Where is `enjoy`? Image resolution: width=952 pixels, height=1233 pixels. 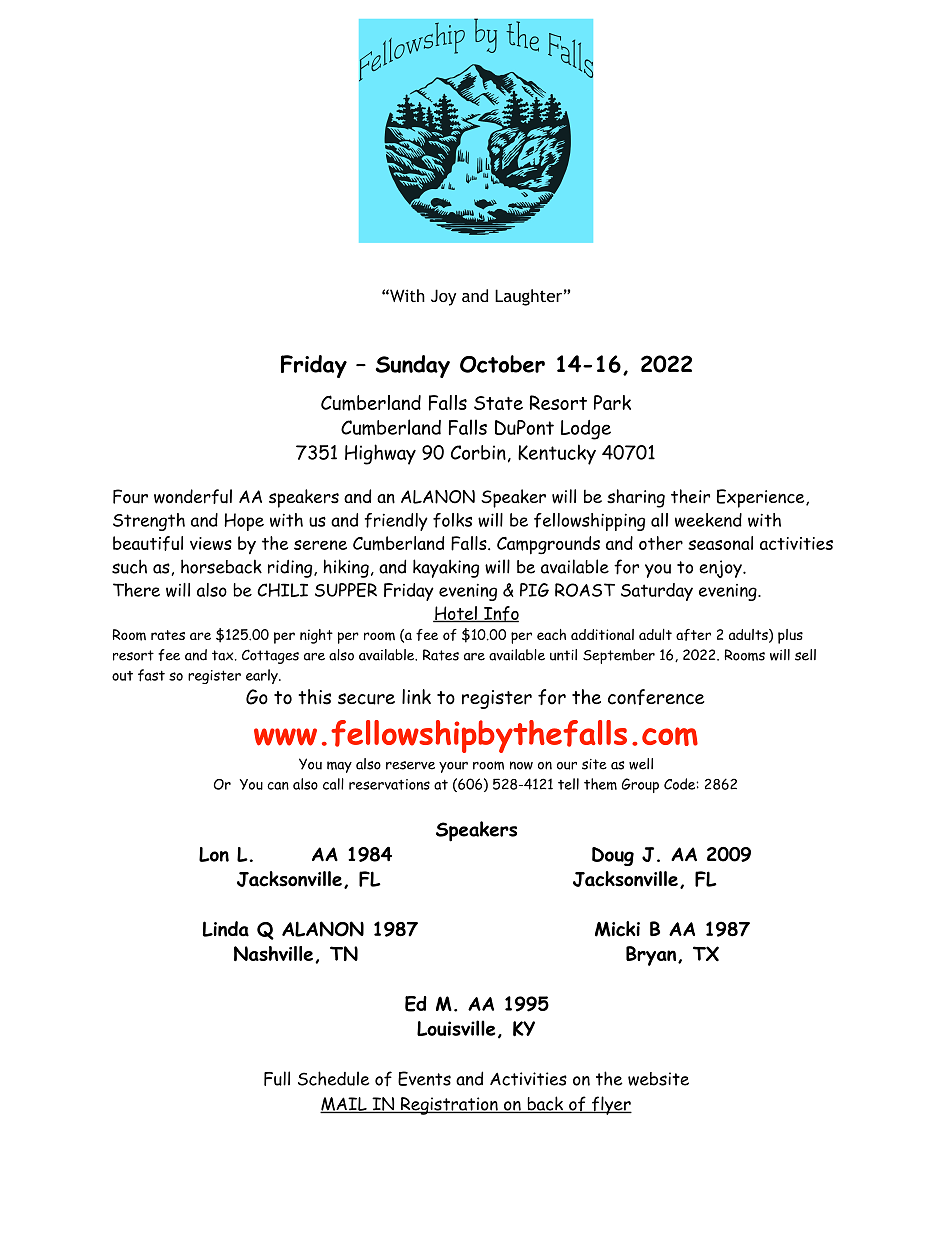 enjoy is located at coordinates (721, 569).
